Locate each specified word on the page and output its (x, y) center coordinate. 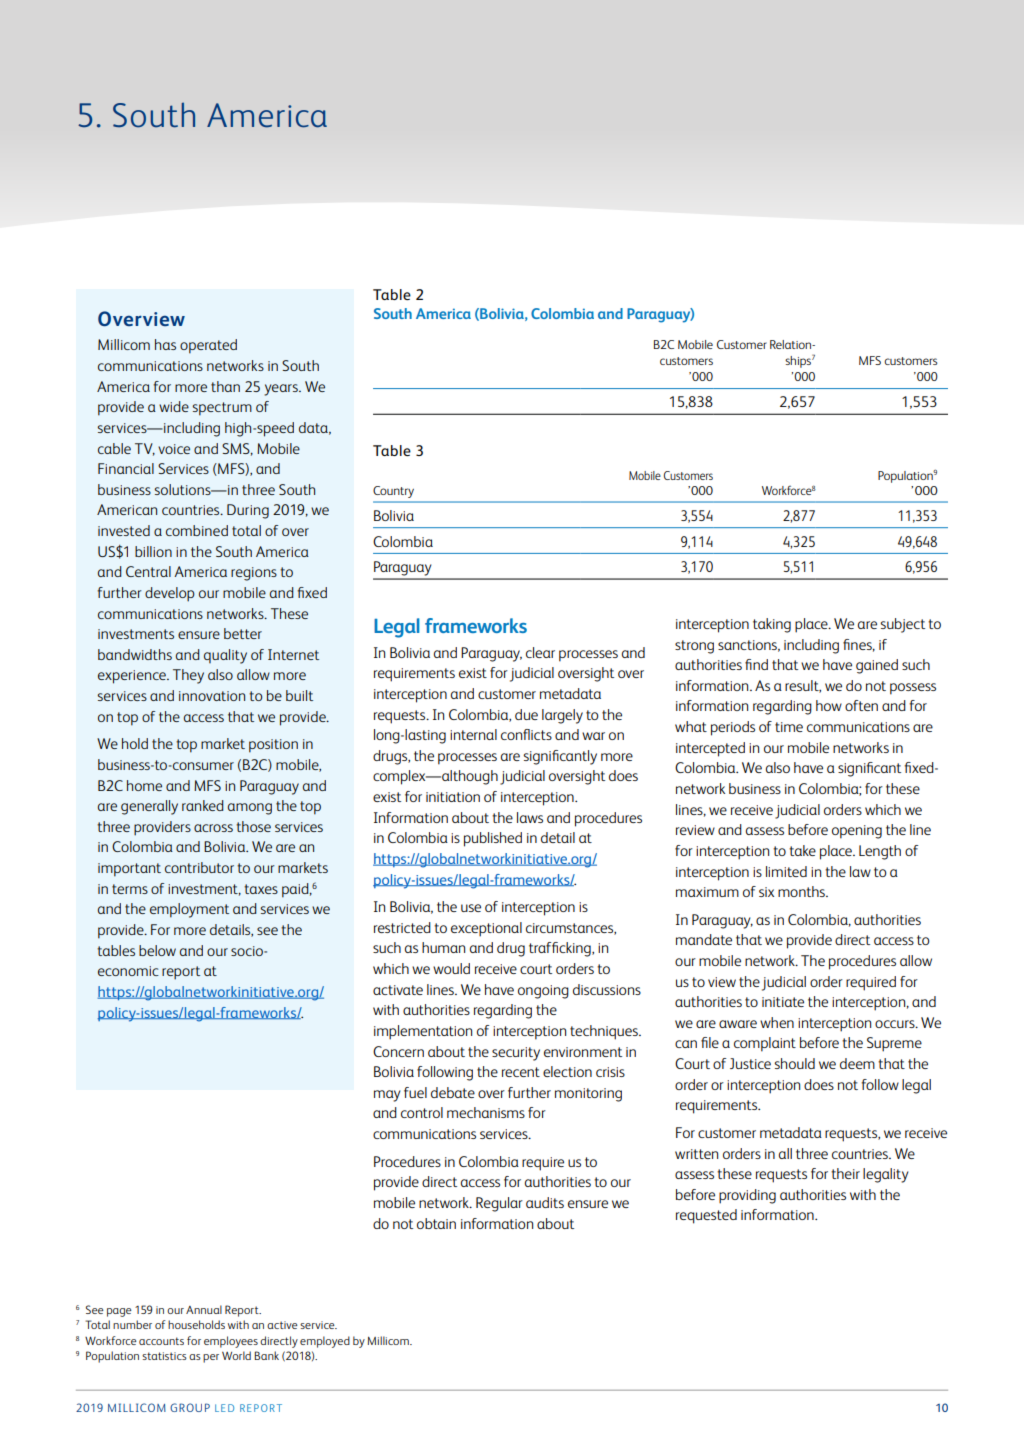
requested (706, 1216)
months (802, 891)
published (493, 839)
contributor (199, 867)
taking (772, 625)
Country (393, 492)
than (225, 386)
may (387, 1096)
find (756, 664)
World (236, 1355)
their (845, 1173)
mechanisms (486, 1112)
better (243, 633)
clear (540, 652)
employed (325, 1342)
